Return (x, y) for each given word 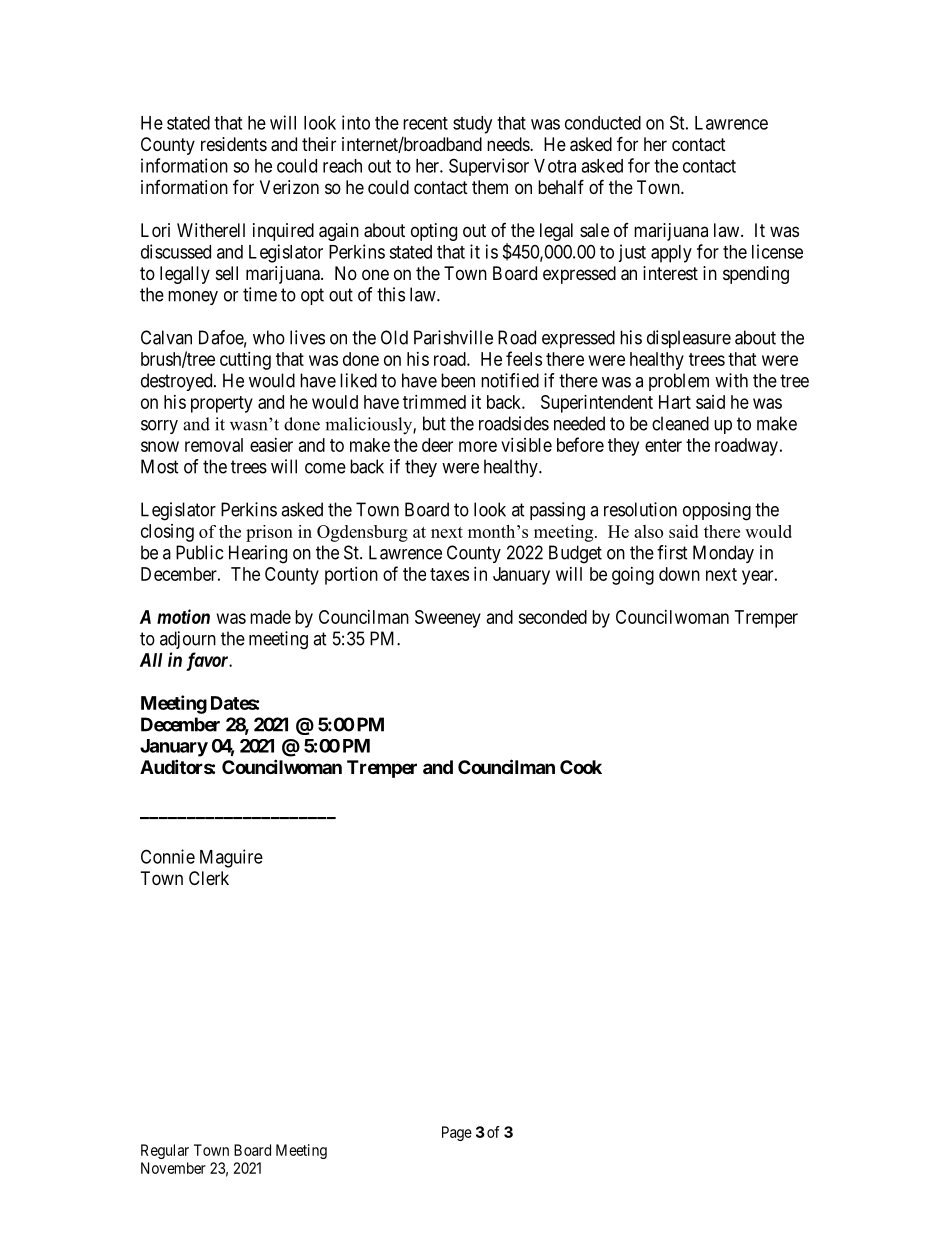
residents (234, 144)
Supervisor (489, 167)
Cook (581, 767)
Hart (675, 402)
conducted (603, 123)
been (458, 380)
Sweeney (448, 619)
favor (208, 661)
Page (457, 1133)
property (222, 404)
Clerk (209, 878)
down (679, 574)
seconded (552, 617)
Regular (165, 1151)
